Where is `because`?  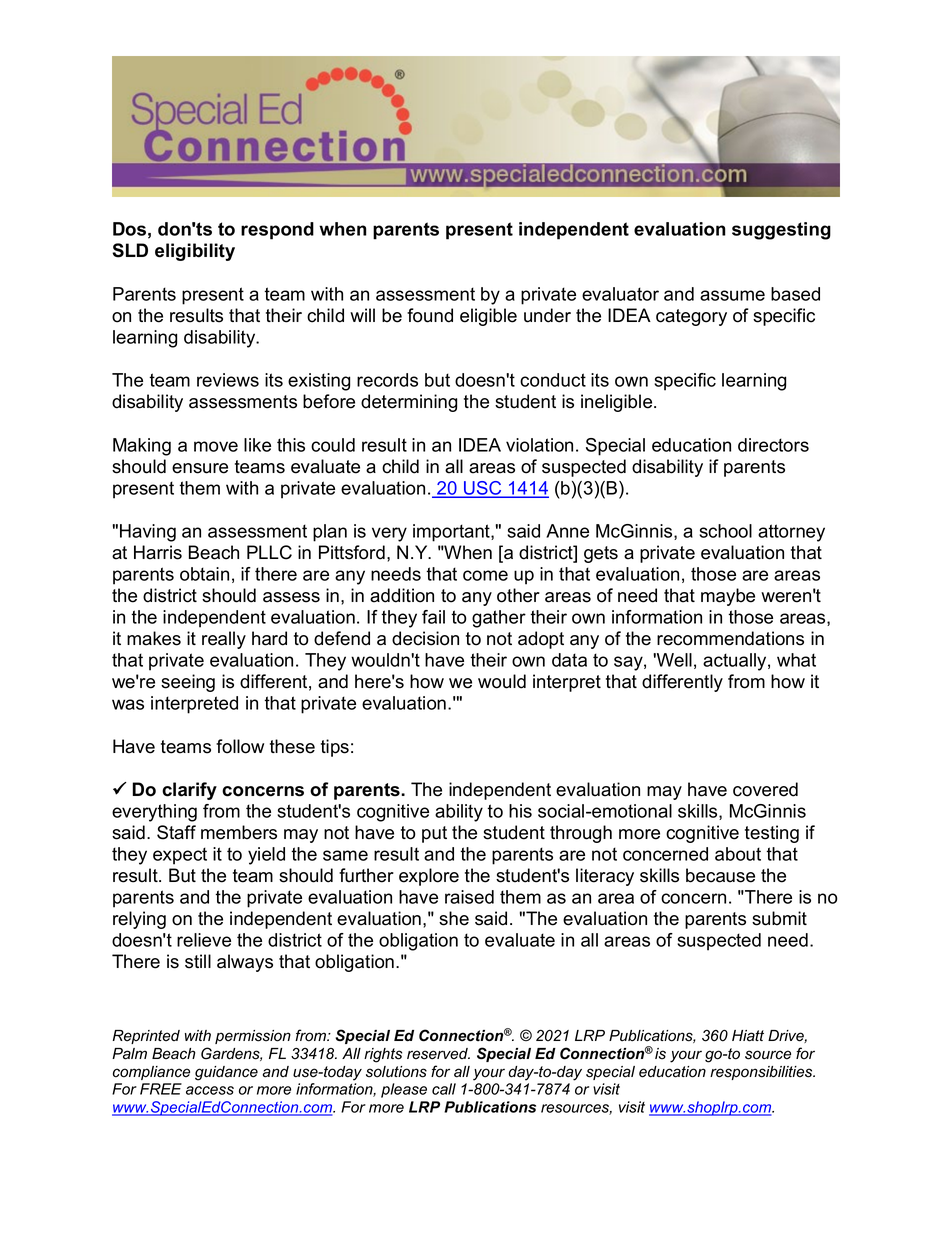
because is located at coordinates (720, 875).
